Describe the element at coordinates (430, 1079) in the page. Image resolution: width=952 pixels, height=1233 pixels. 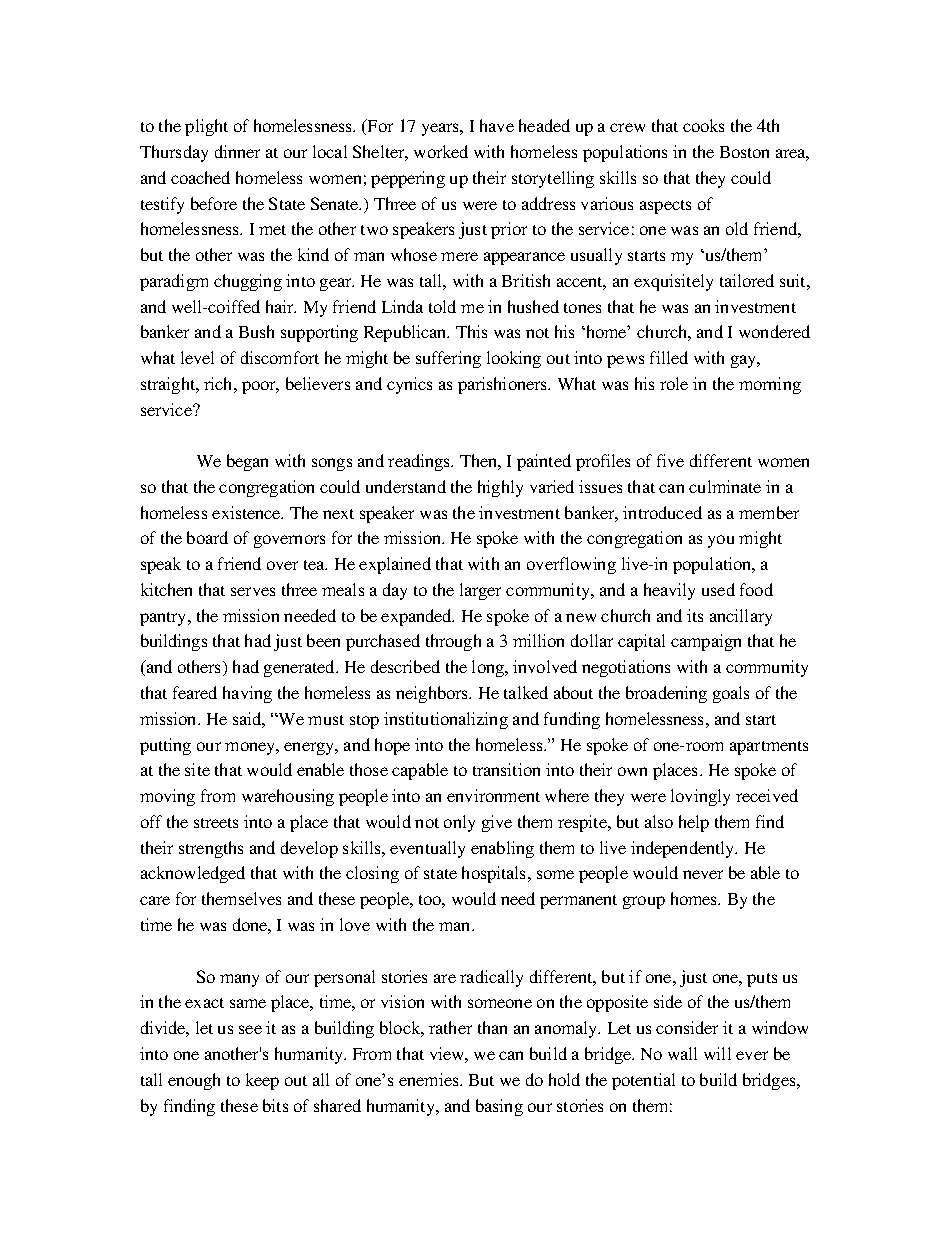
I see `enemies` at that location.
